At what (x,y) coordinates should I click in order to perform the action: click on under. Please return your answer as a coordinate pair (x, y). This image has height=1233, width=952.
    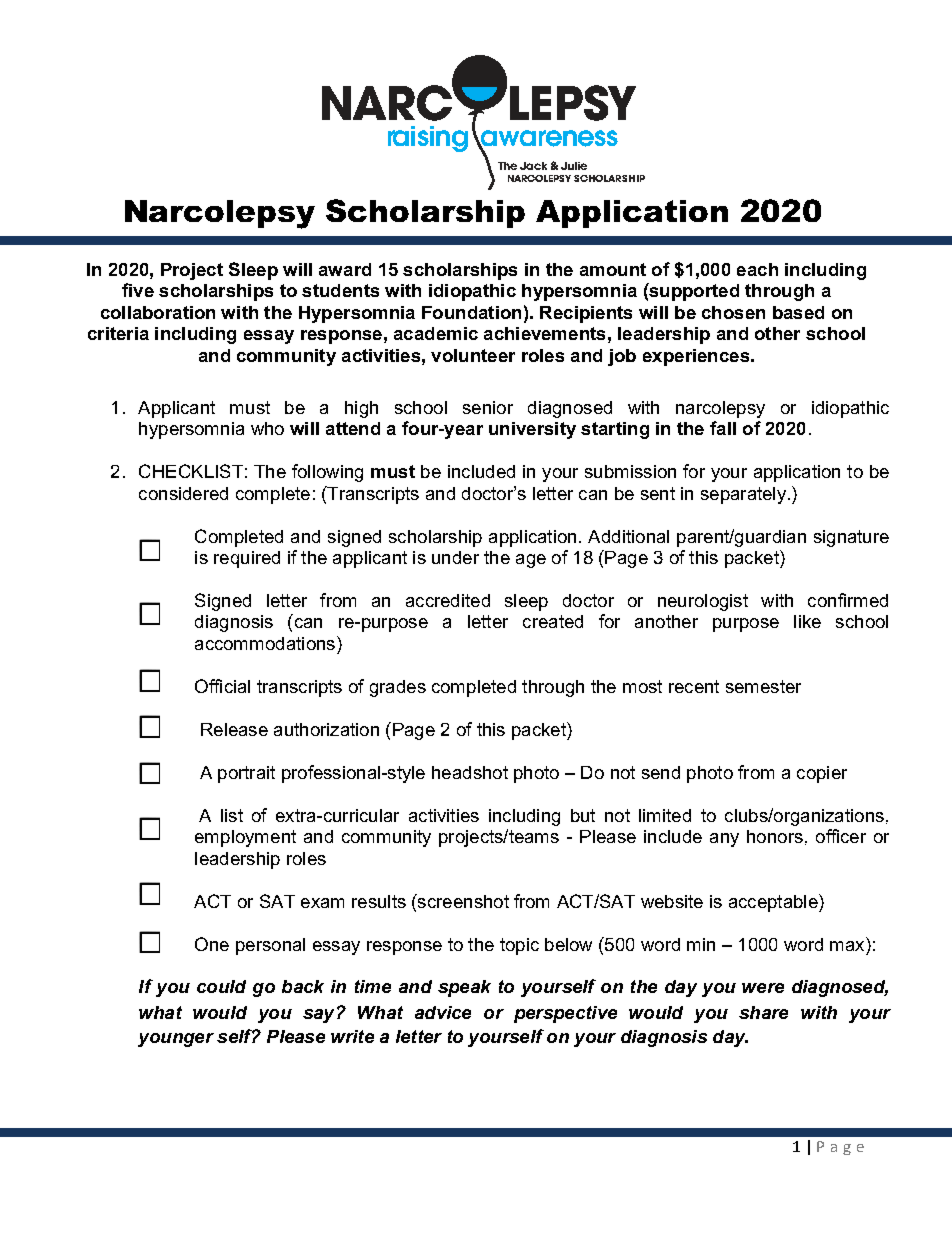
    Looking at the image, I should click on (455, 557).
